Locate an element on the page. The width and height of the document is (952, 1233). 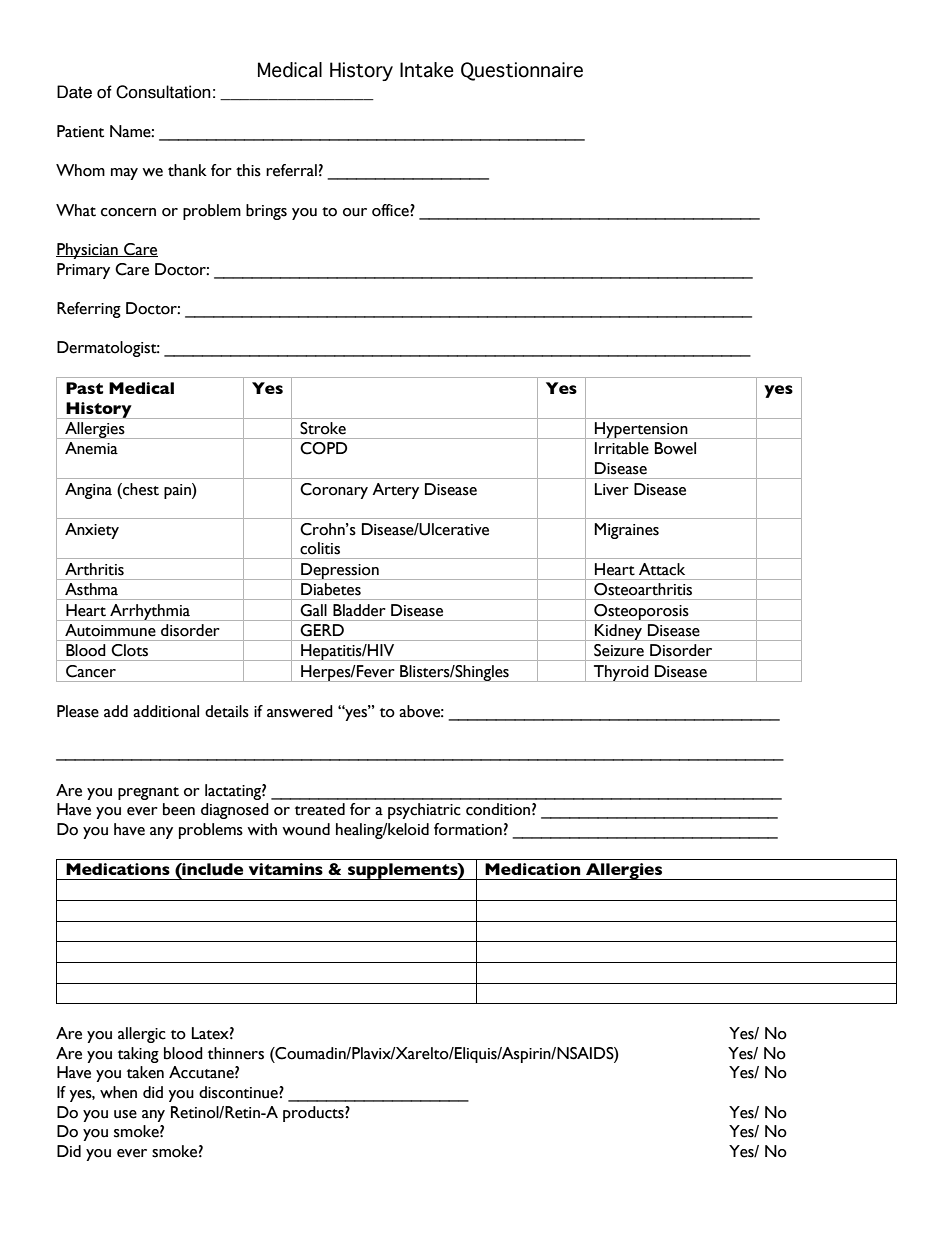
Intake is located at coordinates (427, 70).
